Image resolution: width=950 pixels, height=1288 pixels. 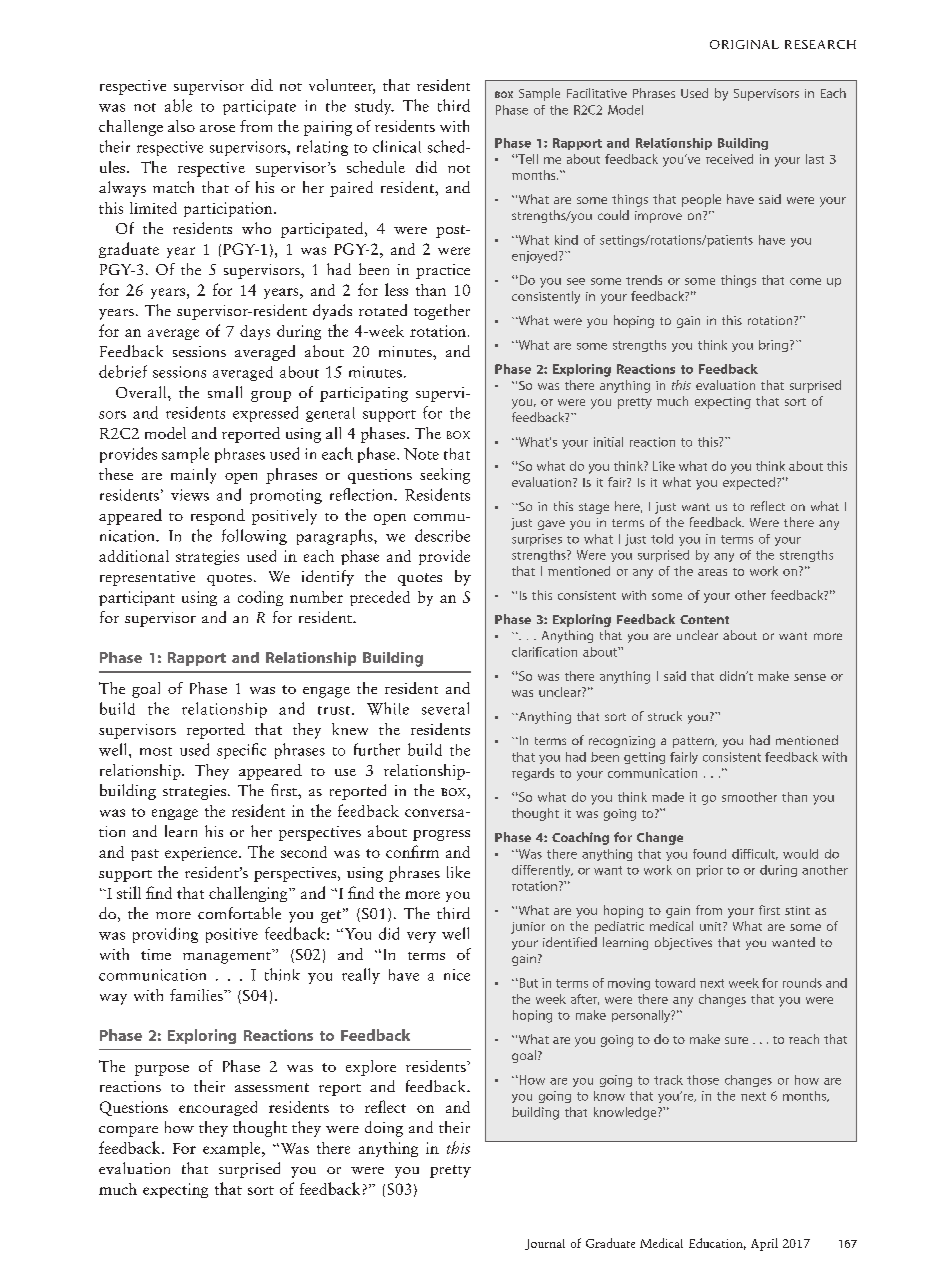 What do you see at coordinates (764, 1244) in the image?
I see `April` at bounding box center [764, 1244].
